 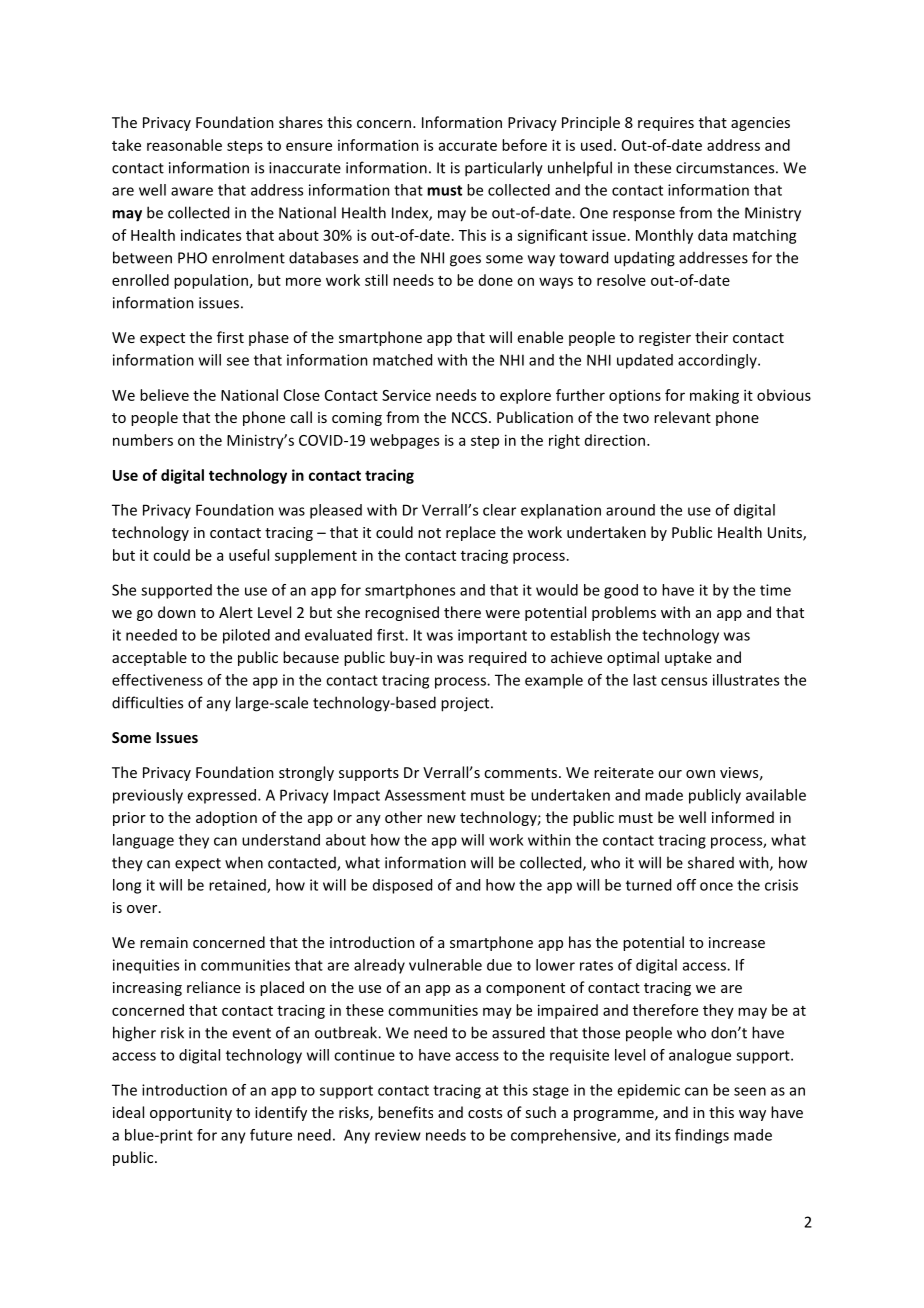 I want to click on opportunity, so click(x=191, y=1114).
